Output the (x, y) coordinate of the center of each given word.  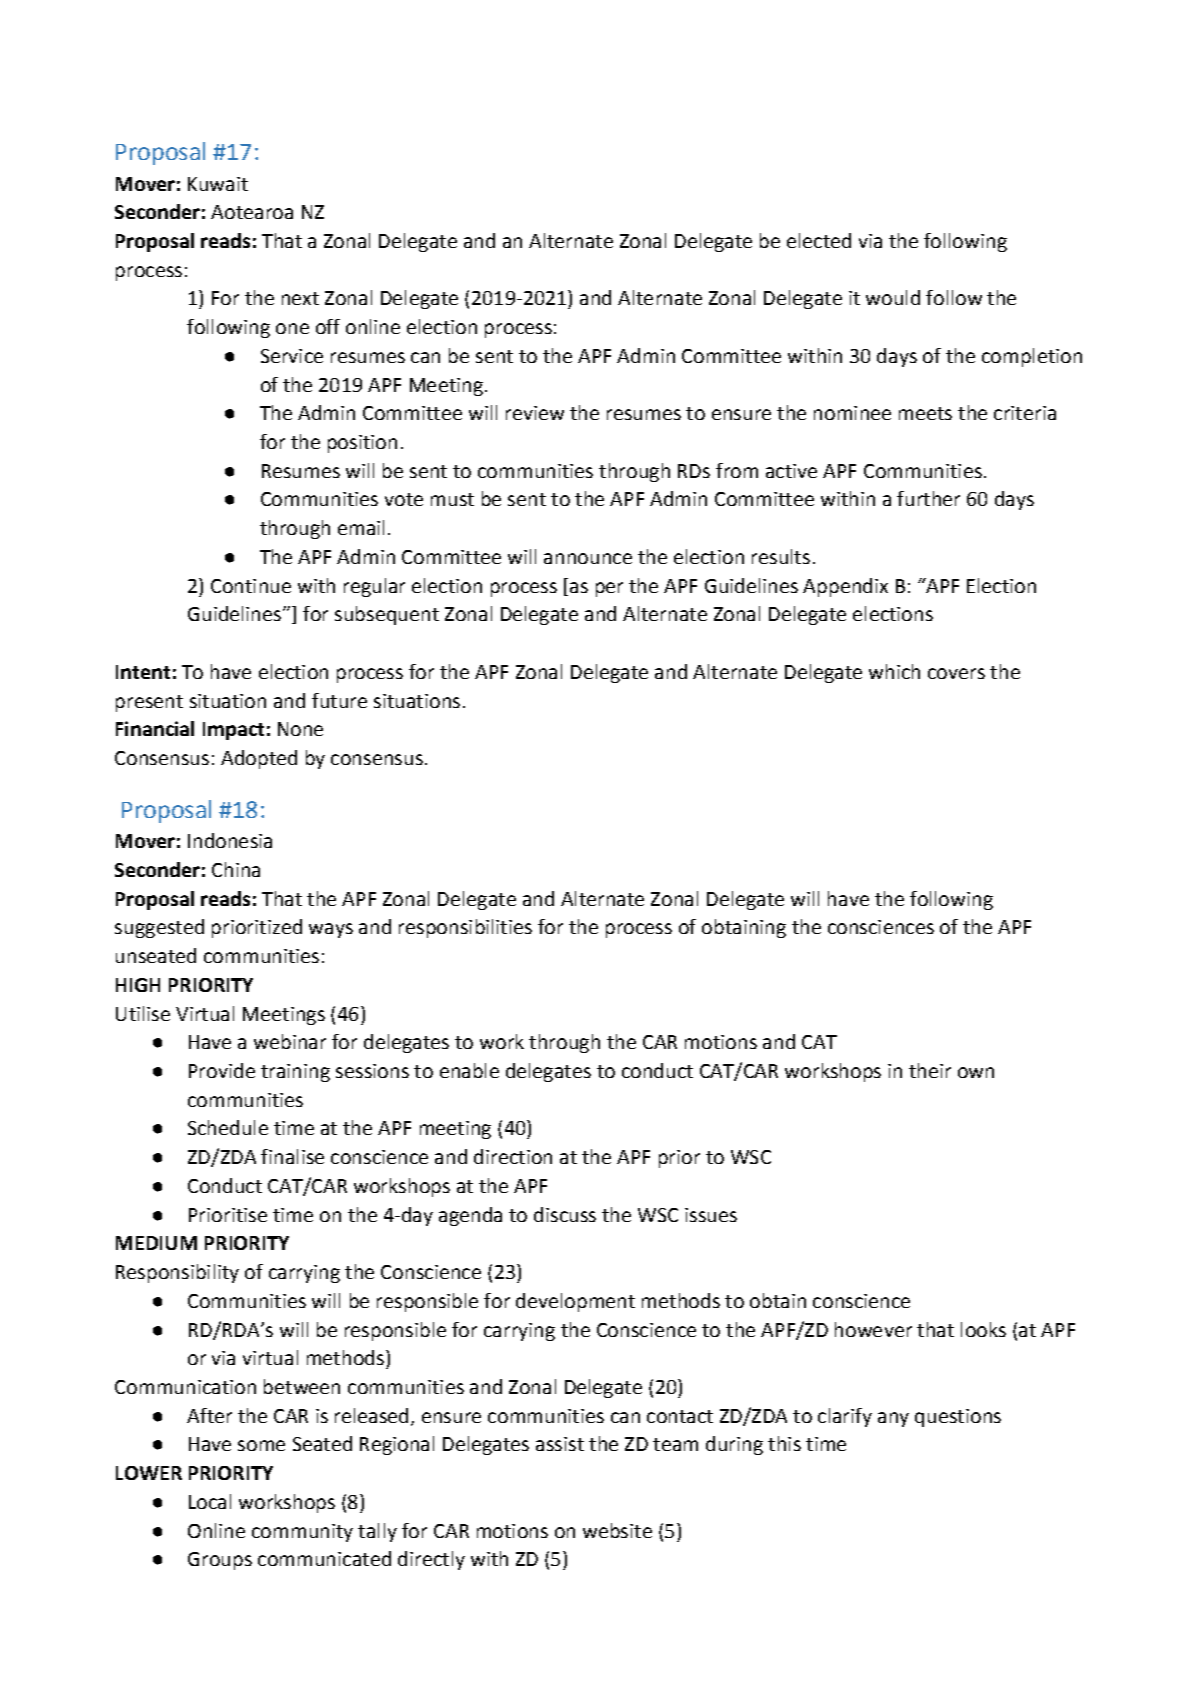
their (930, 1070)
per (609, 589)
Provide (222, 1070)
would (893, 297)
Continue (251, 586)
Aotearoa (252, 212)
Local (210, 1501)
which (894, 671)
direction (513, 1156)
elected (819, 240)
